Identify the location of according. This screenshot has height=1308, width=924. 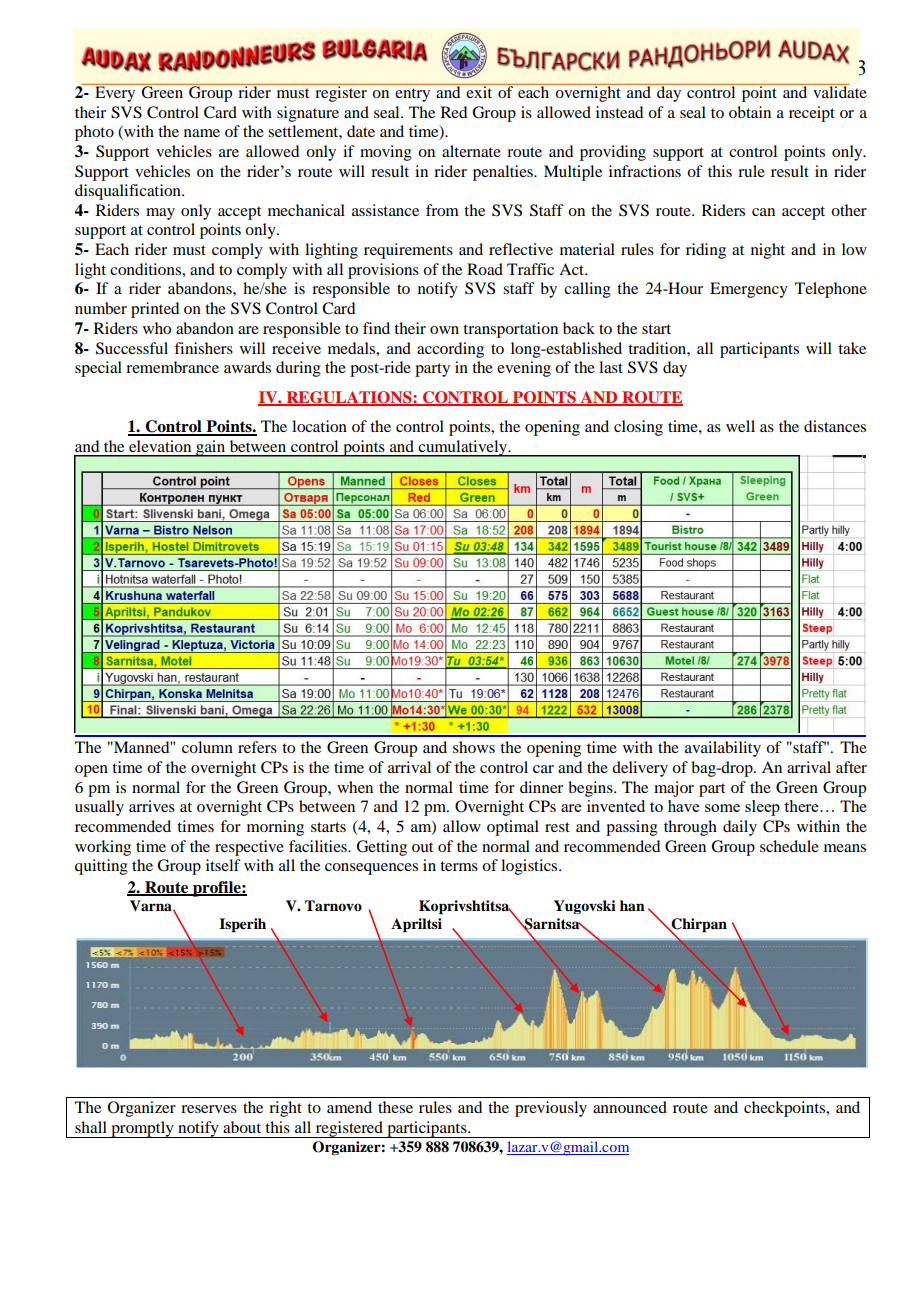
(450, 350).
